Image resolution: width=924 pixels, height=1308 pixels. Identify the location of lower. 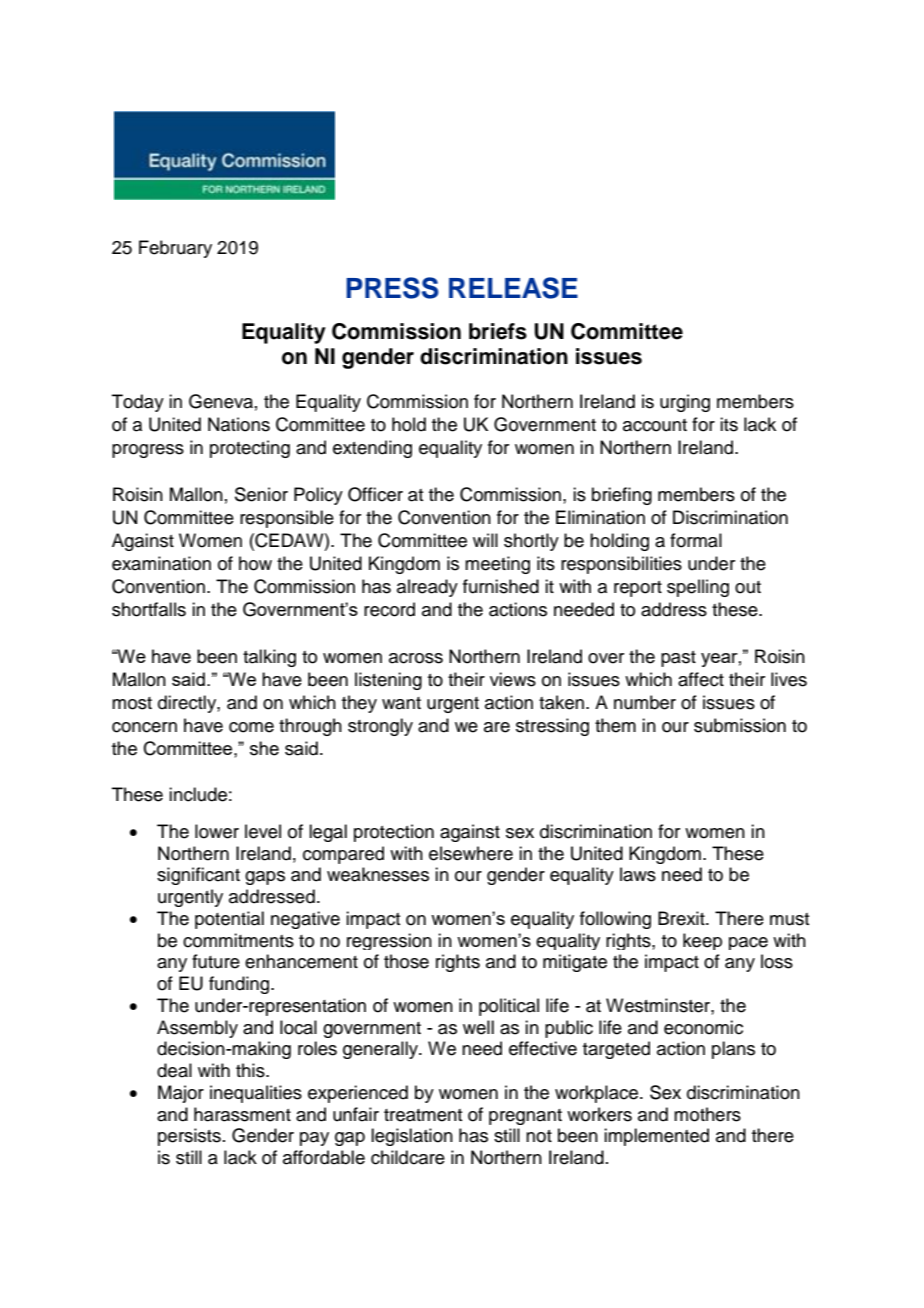
(217, 831).
